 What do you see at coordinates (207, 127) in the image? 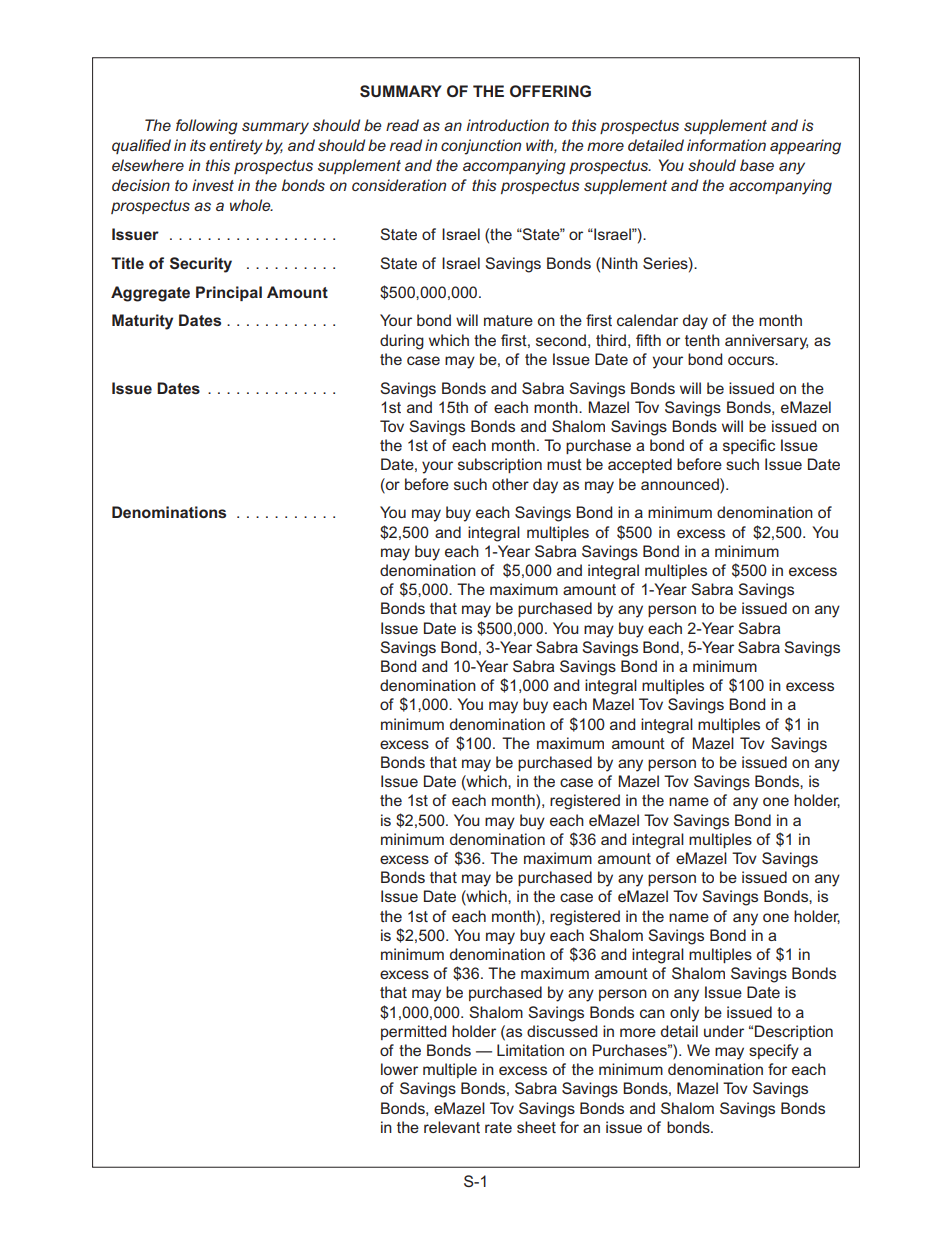
I see `following` at bounding box center [207, 127].
